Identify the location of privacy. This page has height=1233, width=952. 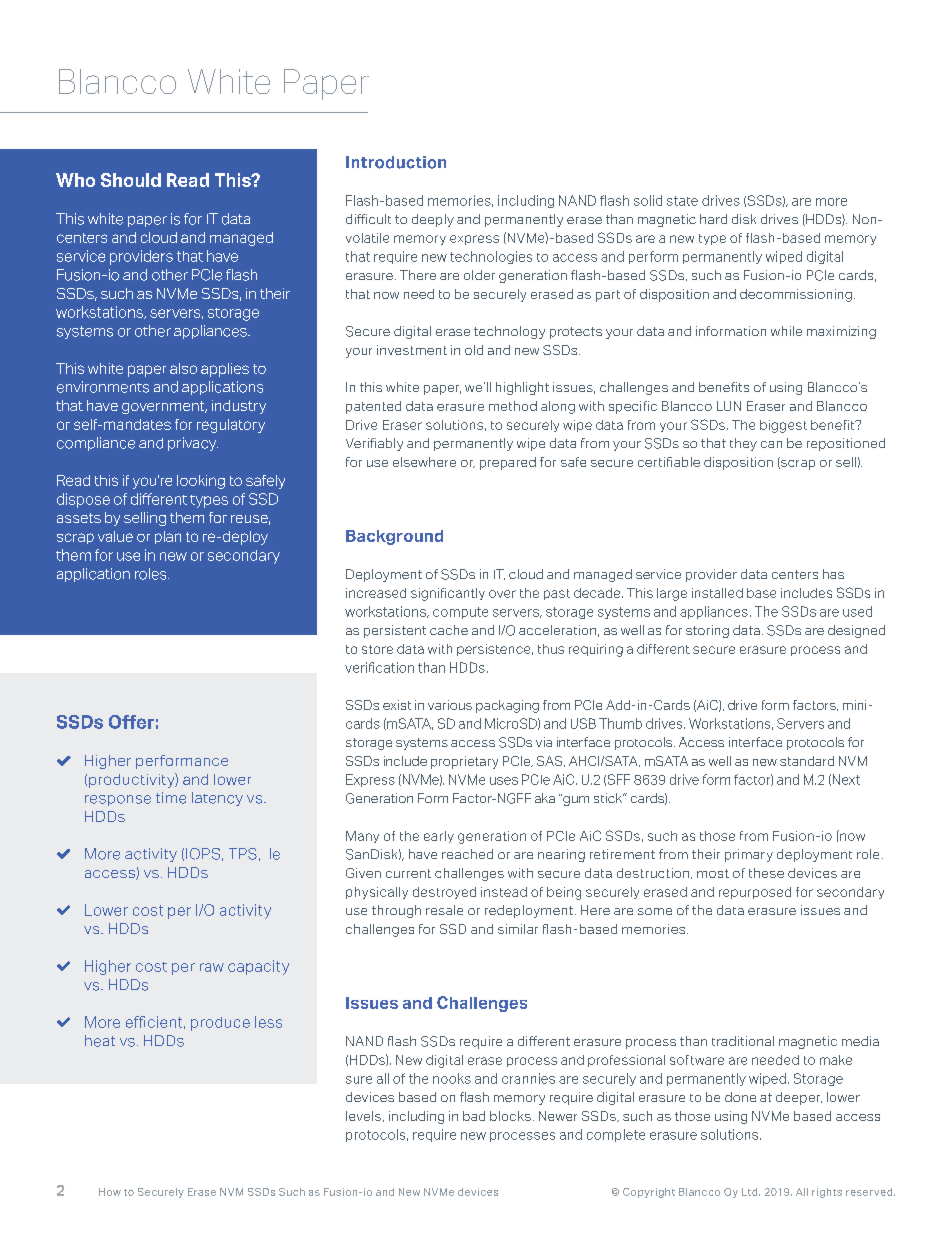
(193, 444).
